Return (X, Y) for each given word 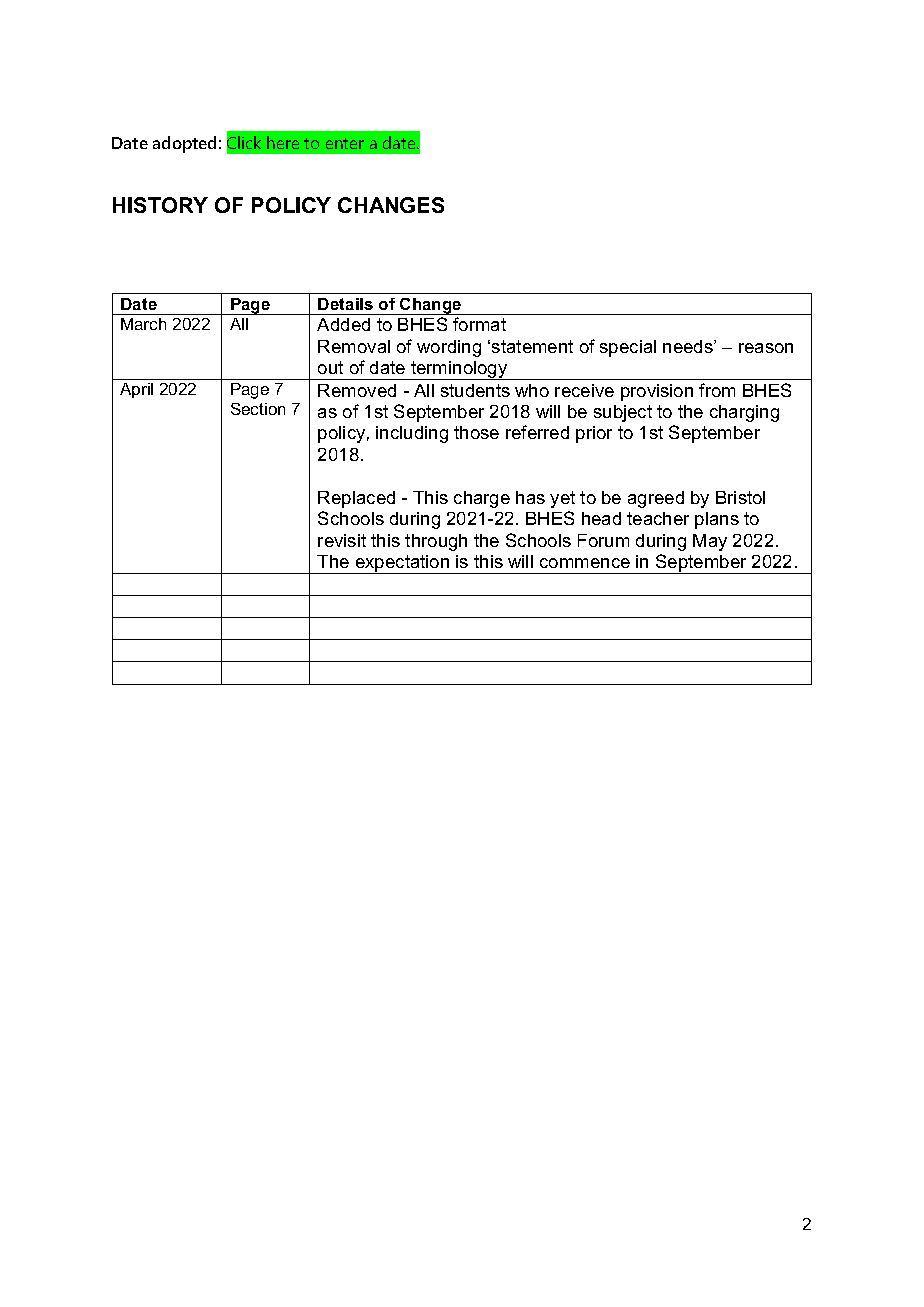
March (143, 324)
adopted (184, 144)
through (436, 542)
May (710, 542)
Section (258, 409)
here (283, 142)
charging (744, 413)
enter (345, 143)
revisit (342, 540)
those (476, 432)
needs (689, 346)
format (479, 324)
